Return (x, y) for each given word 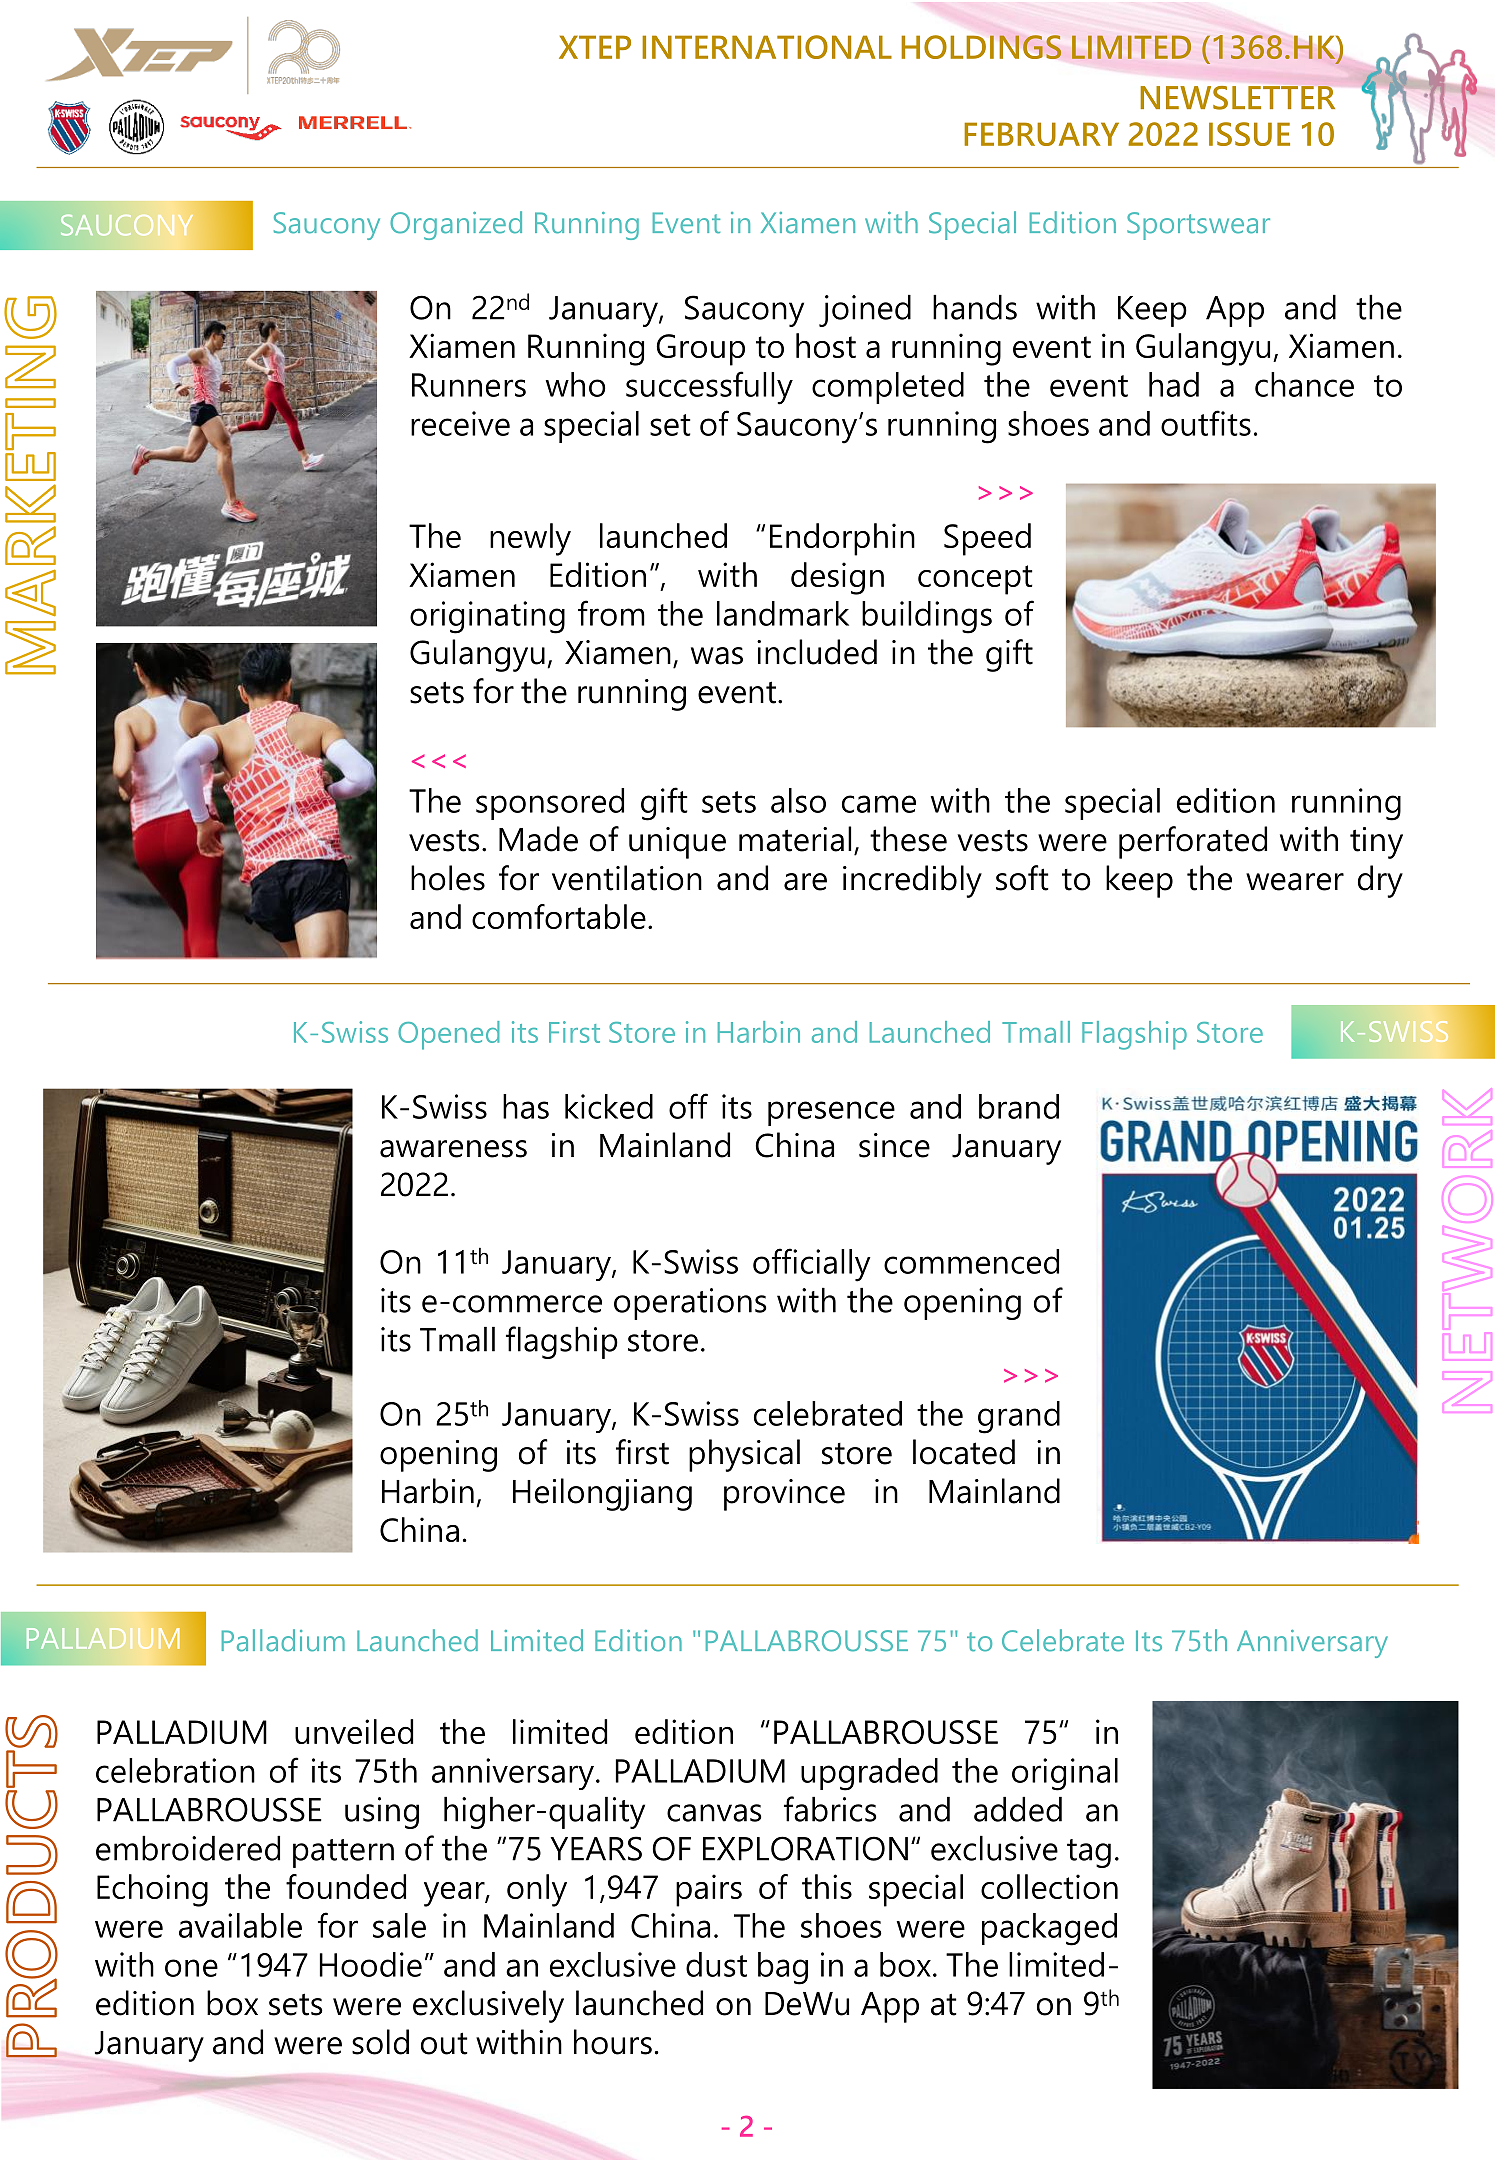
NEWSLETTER (1237, 98)
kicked (609, 1106)
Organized (456, 225)
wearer (1295, 882)
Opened (449, 1035)
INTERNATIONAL (767, 47)
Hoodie (371, 1964)
